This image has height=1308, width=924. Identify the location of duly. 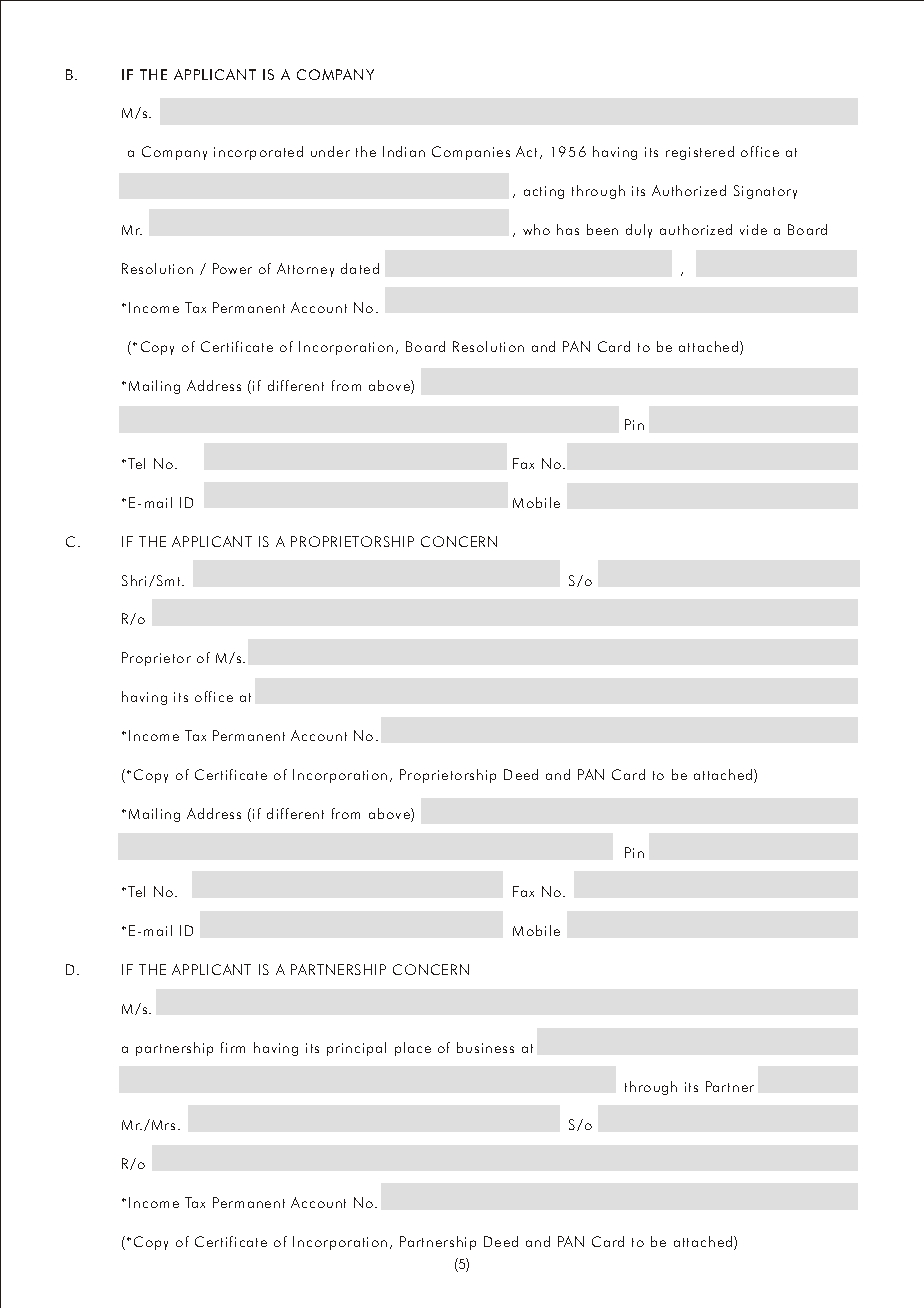
(639, 231).
